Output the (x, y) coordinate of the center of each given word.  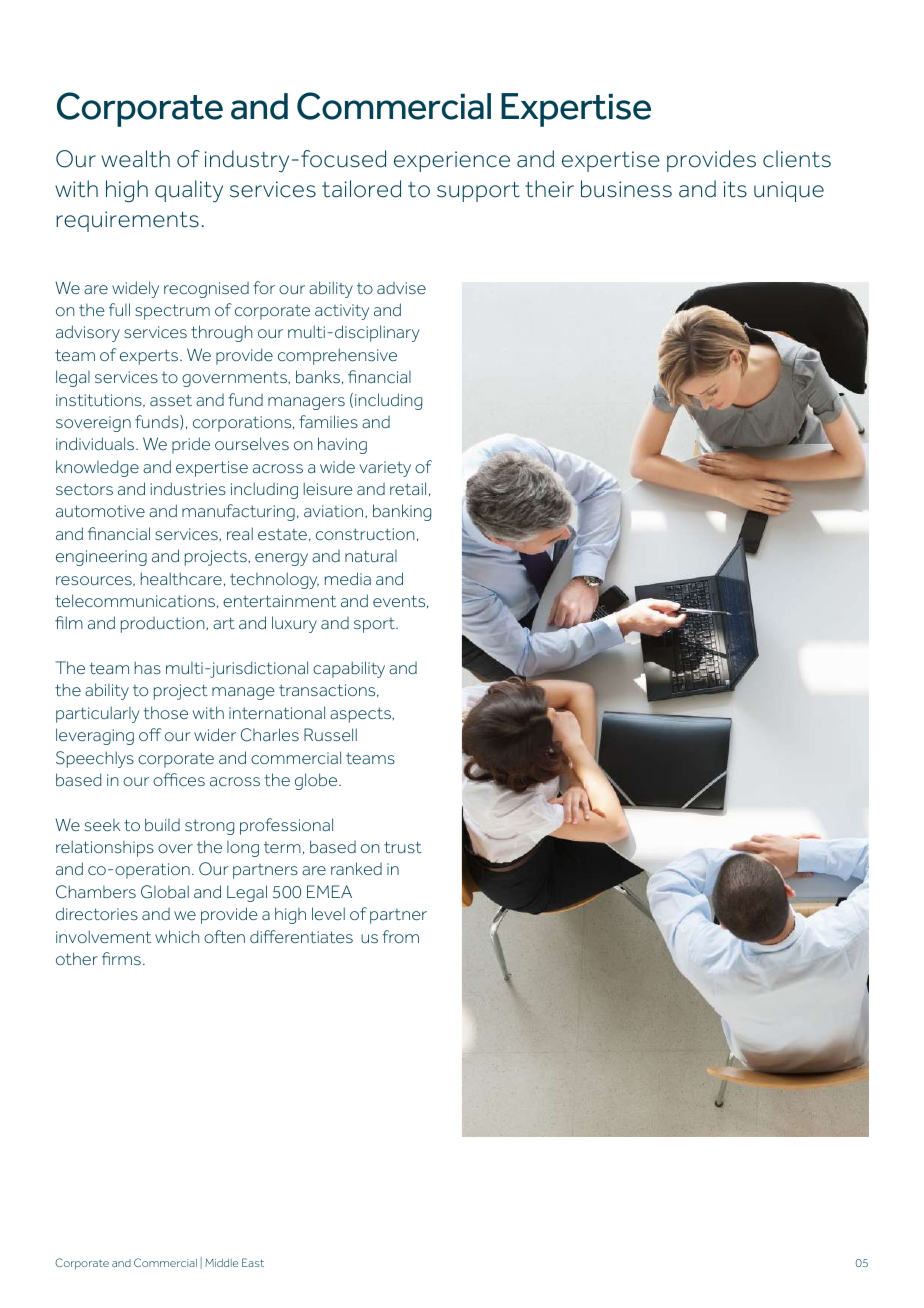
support (478, 192)
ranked (356, 868)
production (164, 625)
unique (789, 191)
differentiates (301, 936)
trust (403, 847)
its (735, 189)
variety (385, 469)
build (162, 824)
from (400, 936)
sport (376, 625)
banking (402, 512)
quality (189, 191)
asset (171, 400)
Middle (221, 1263)
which (177, 936)
